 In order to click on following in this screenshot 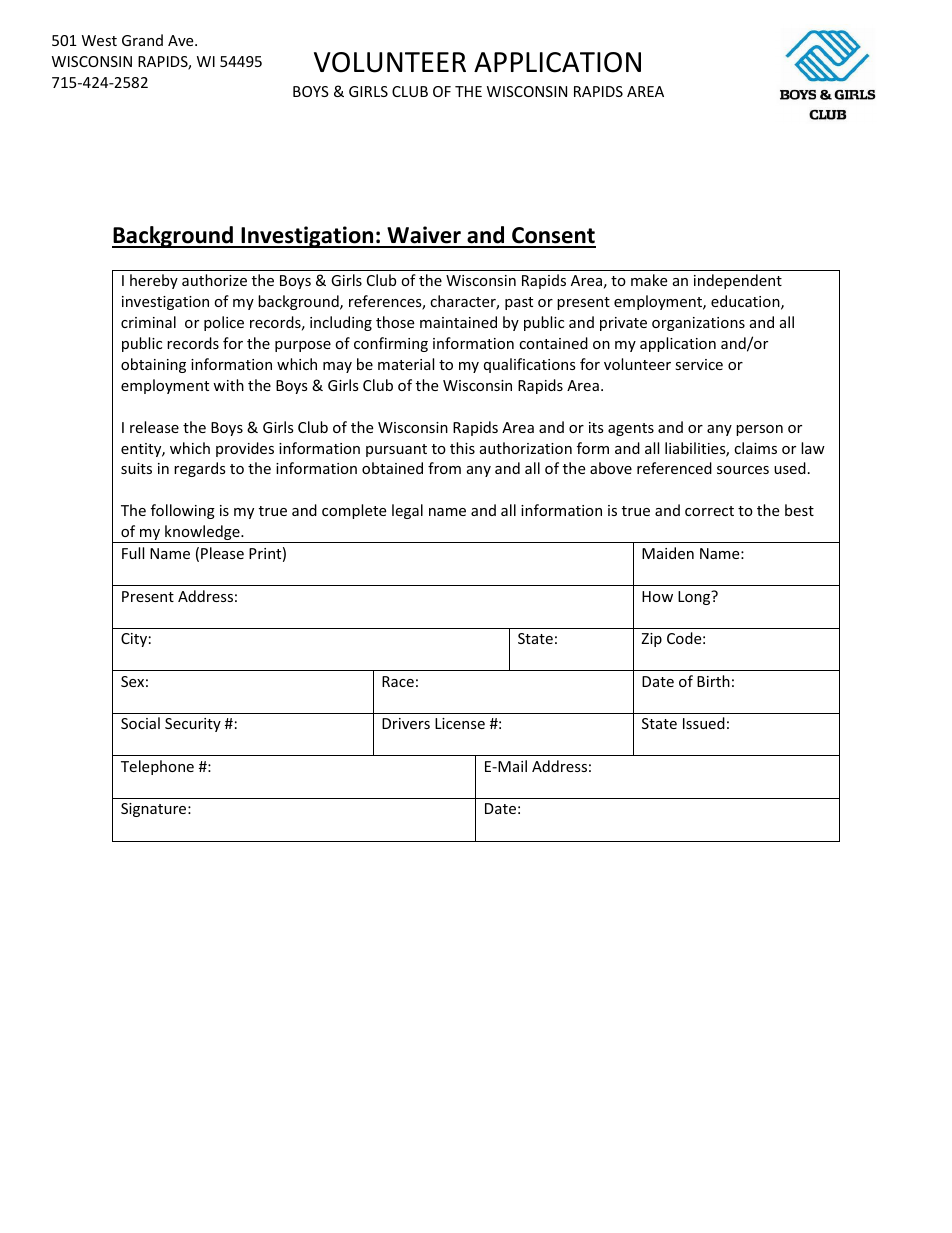, I will do `click(183, 511)`.
